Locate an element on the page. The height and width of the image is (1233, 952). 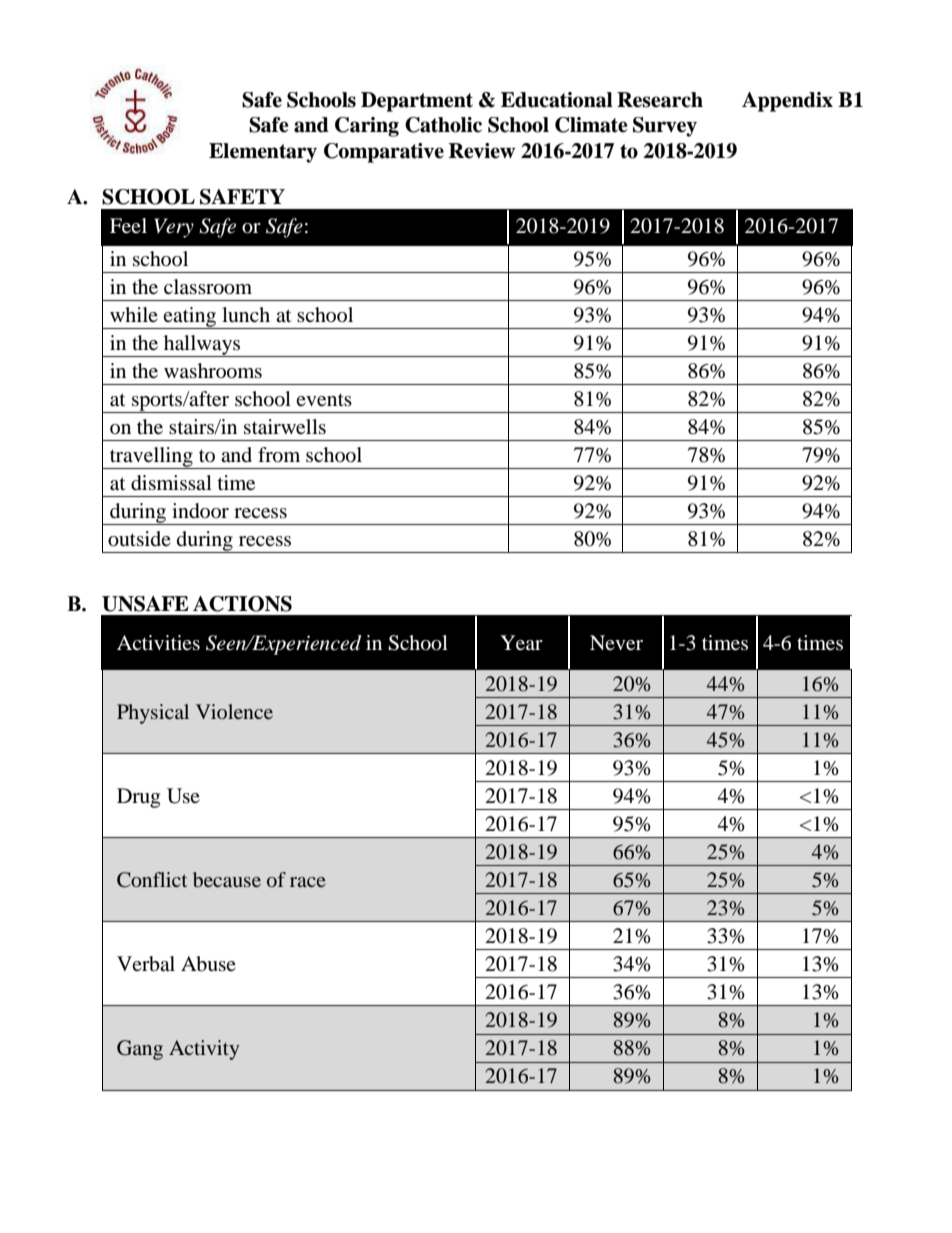
events is located at coordinates (324, 400).
